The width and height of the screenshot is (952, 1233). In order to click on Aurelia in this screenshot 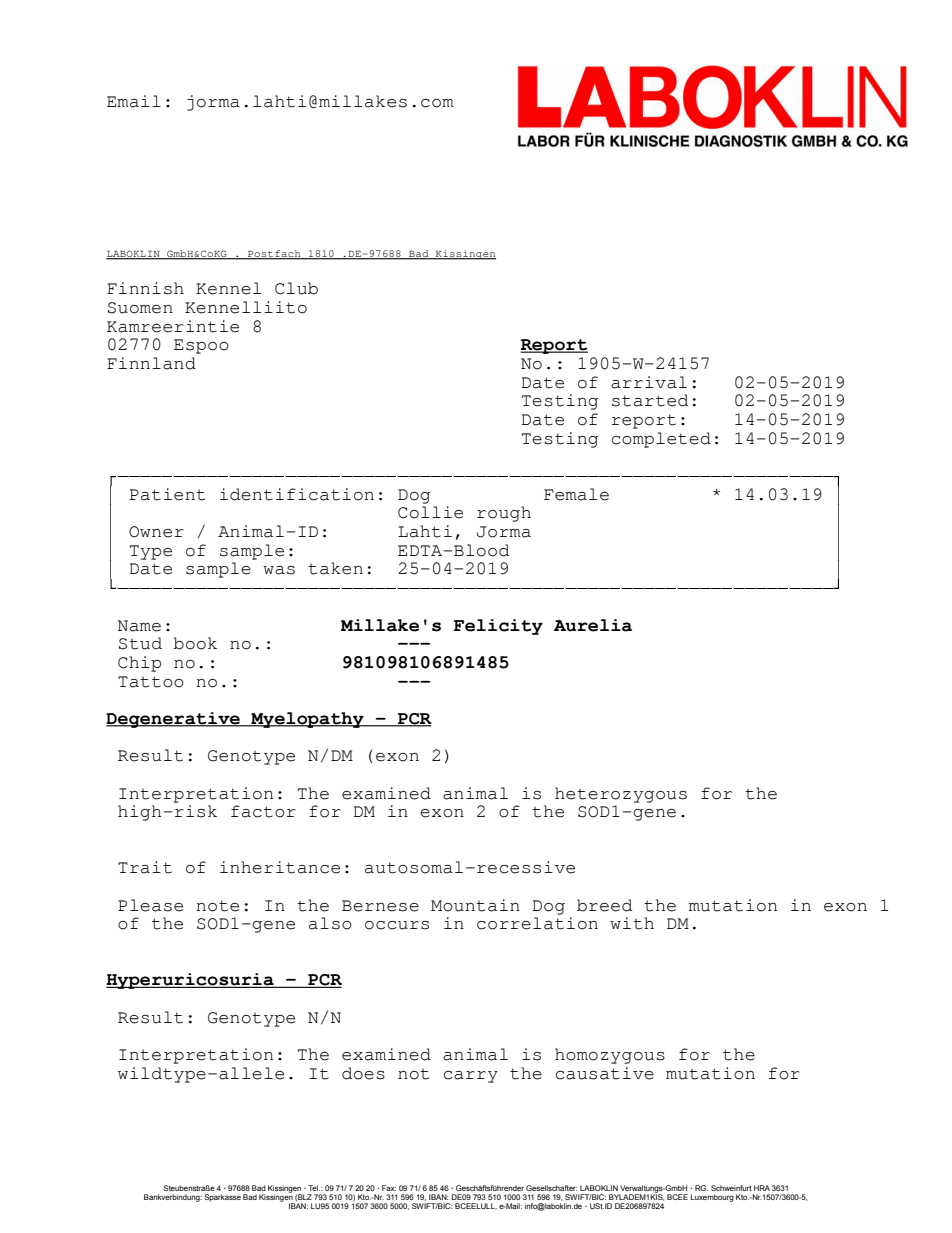, I will do `click(593, 625)`.
